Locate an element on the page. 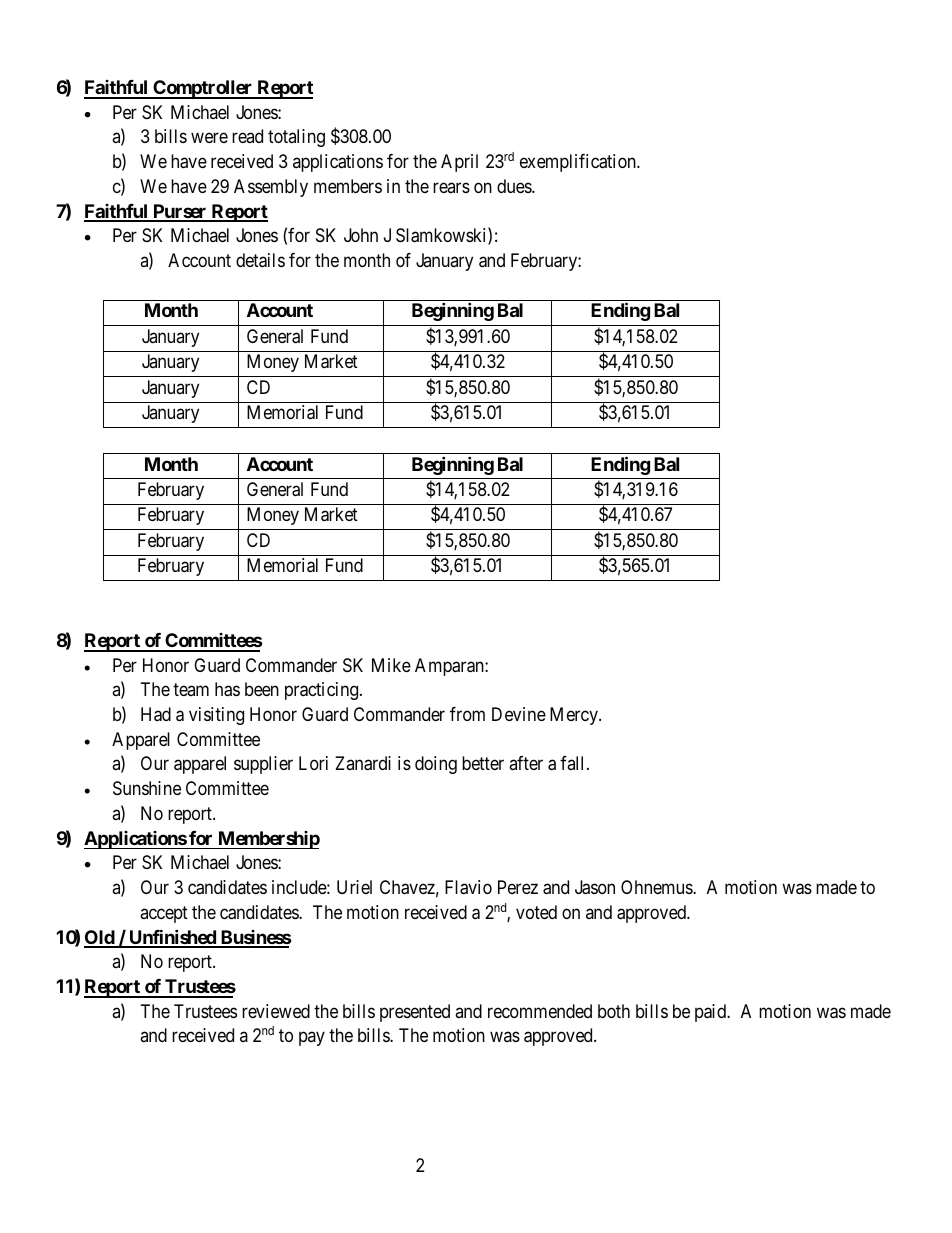  Mercy is located at coordinates (575, 716).
